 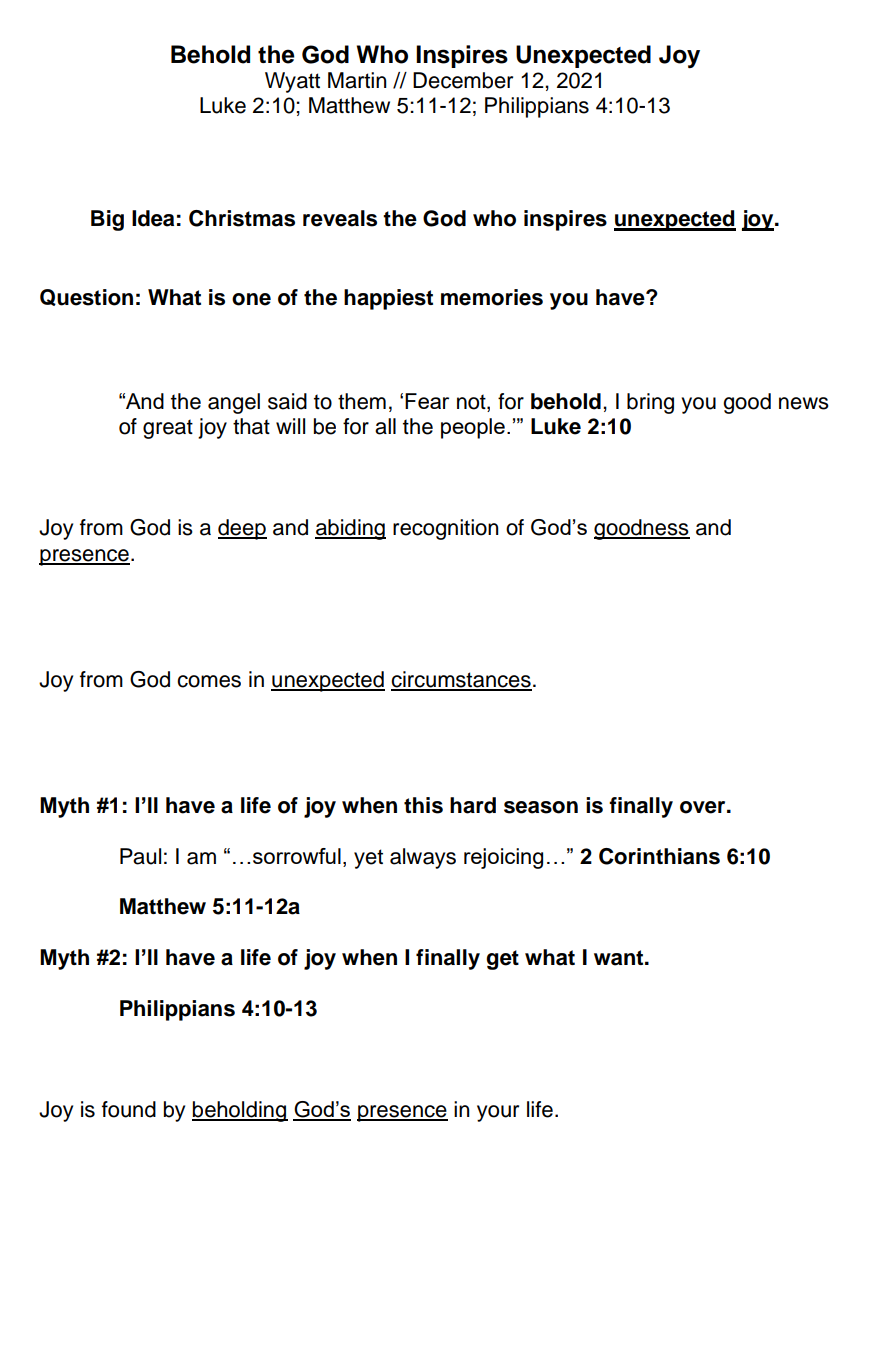 What do you see at coordinates (209, 681) in the page?
I see `comes` at bounding box center [209, 681].
